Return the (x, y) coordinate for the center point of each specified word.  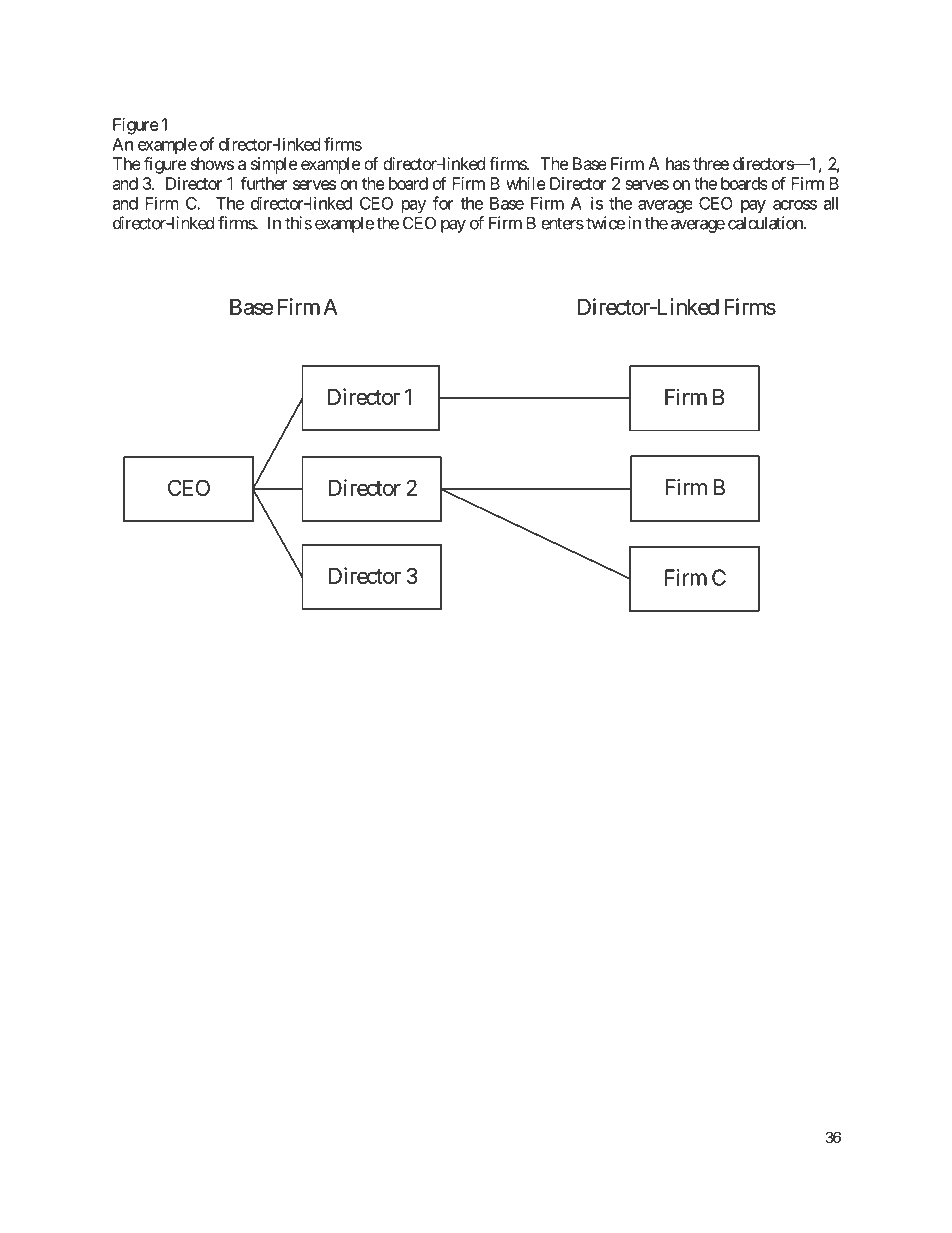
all (831, 203)
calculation (766, 223)
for (443, 203)
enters (562, 223)
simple (274, 165)
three (711, 163)
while (526, 183)
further (264, 183)
